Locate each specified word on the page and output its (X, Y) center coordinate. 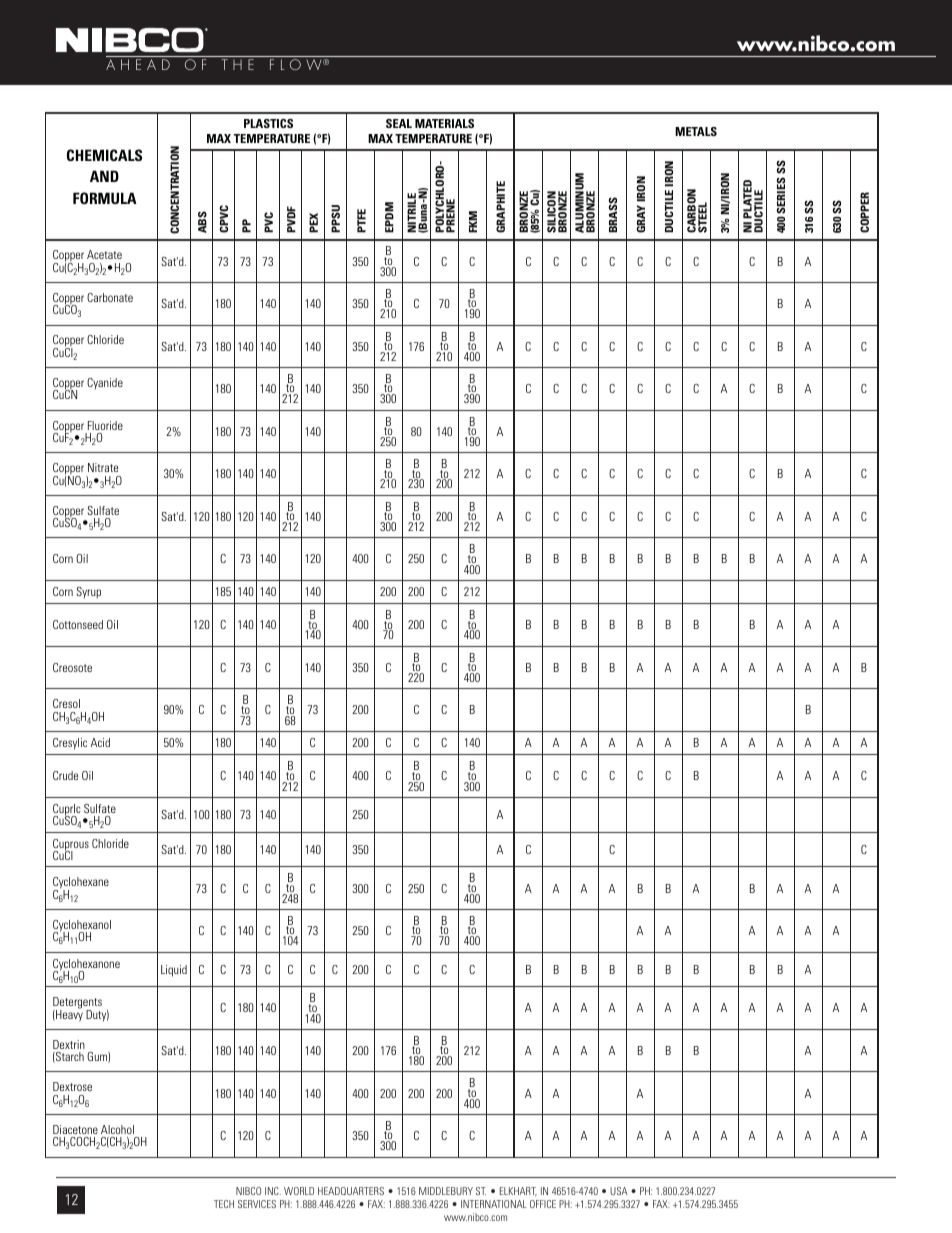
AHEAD (138, 64)
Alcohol (117, 1129)
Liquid (174, 971)
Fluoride (105, 425)
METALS (696, 131)
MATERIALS (444, 123)
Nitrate (103, 467)
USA (619, 1191)
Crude (65, 775)
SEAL (399, 123)
